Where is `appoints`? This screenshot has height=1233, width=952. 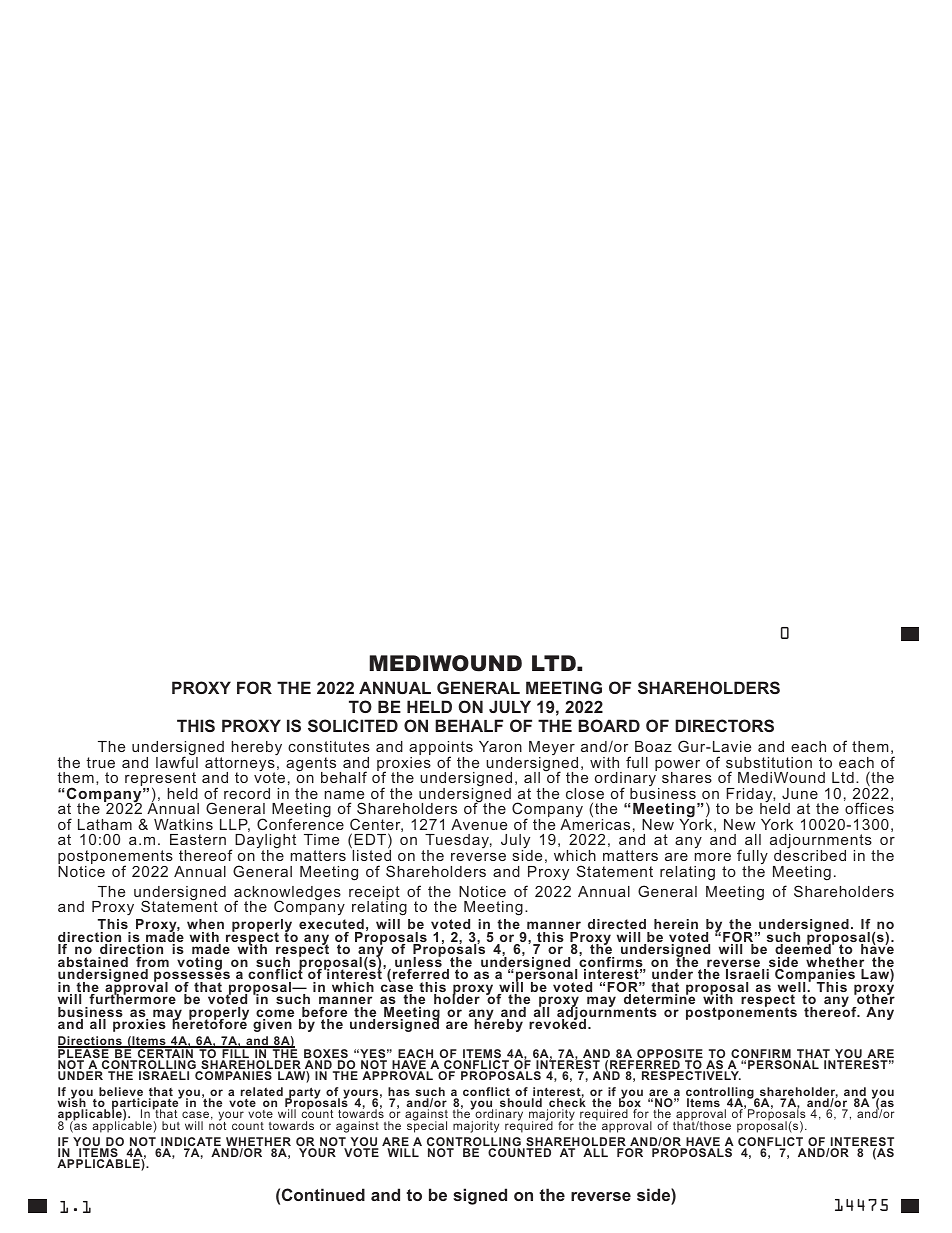 appoints is located at coordinates (441, 749).
